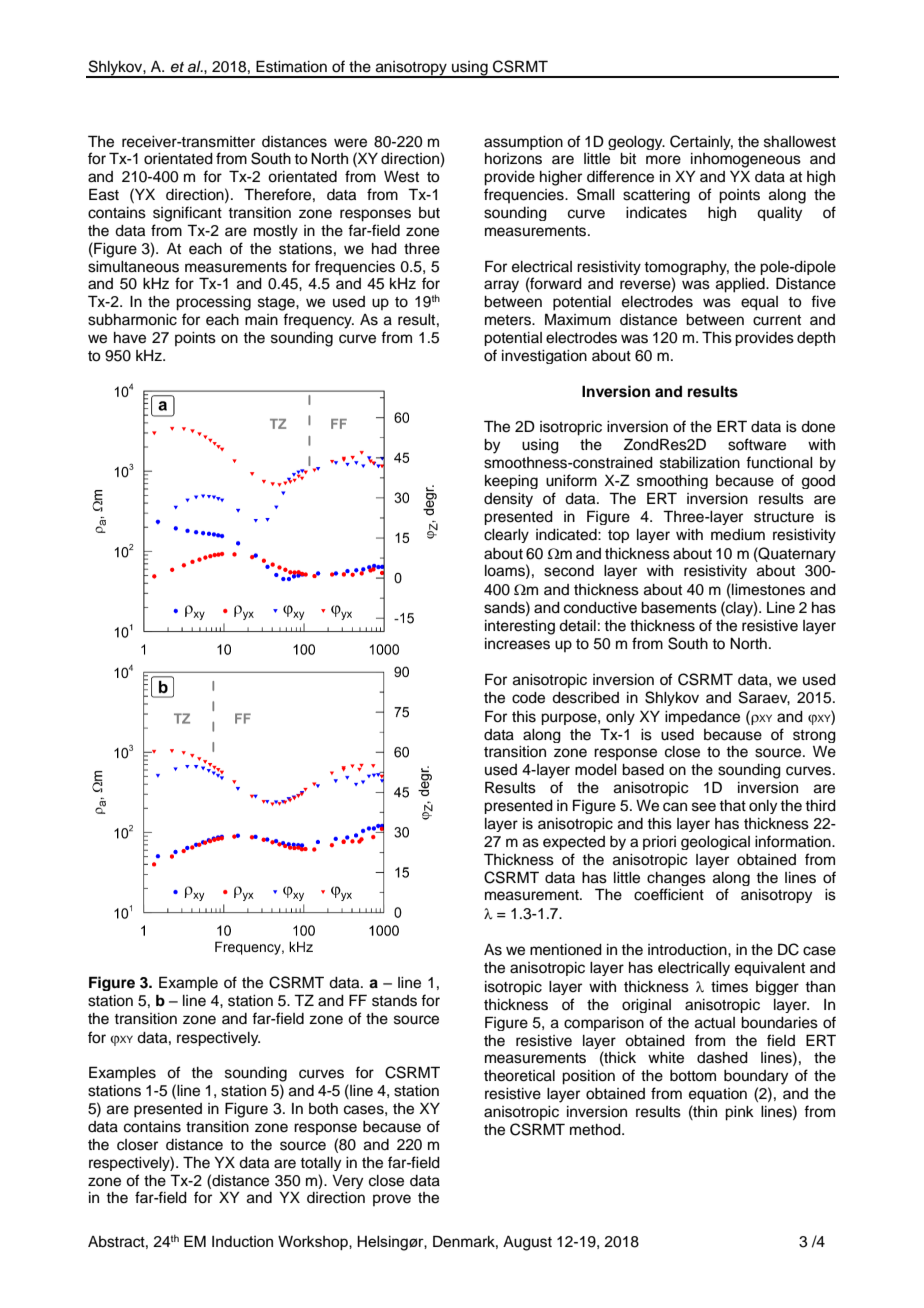 This screenshot has height=1308, width=924. Describe the element at coordinates (509, 320) in the screenshot. I see `meters` at that location.
